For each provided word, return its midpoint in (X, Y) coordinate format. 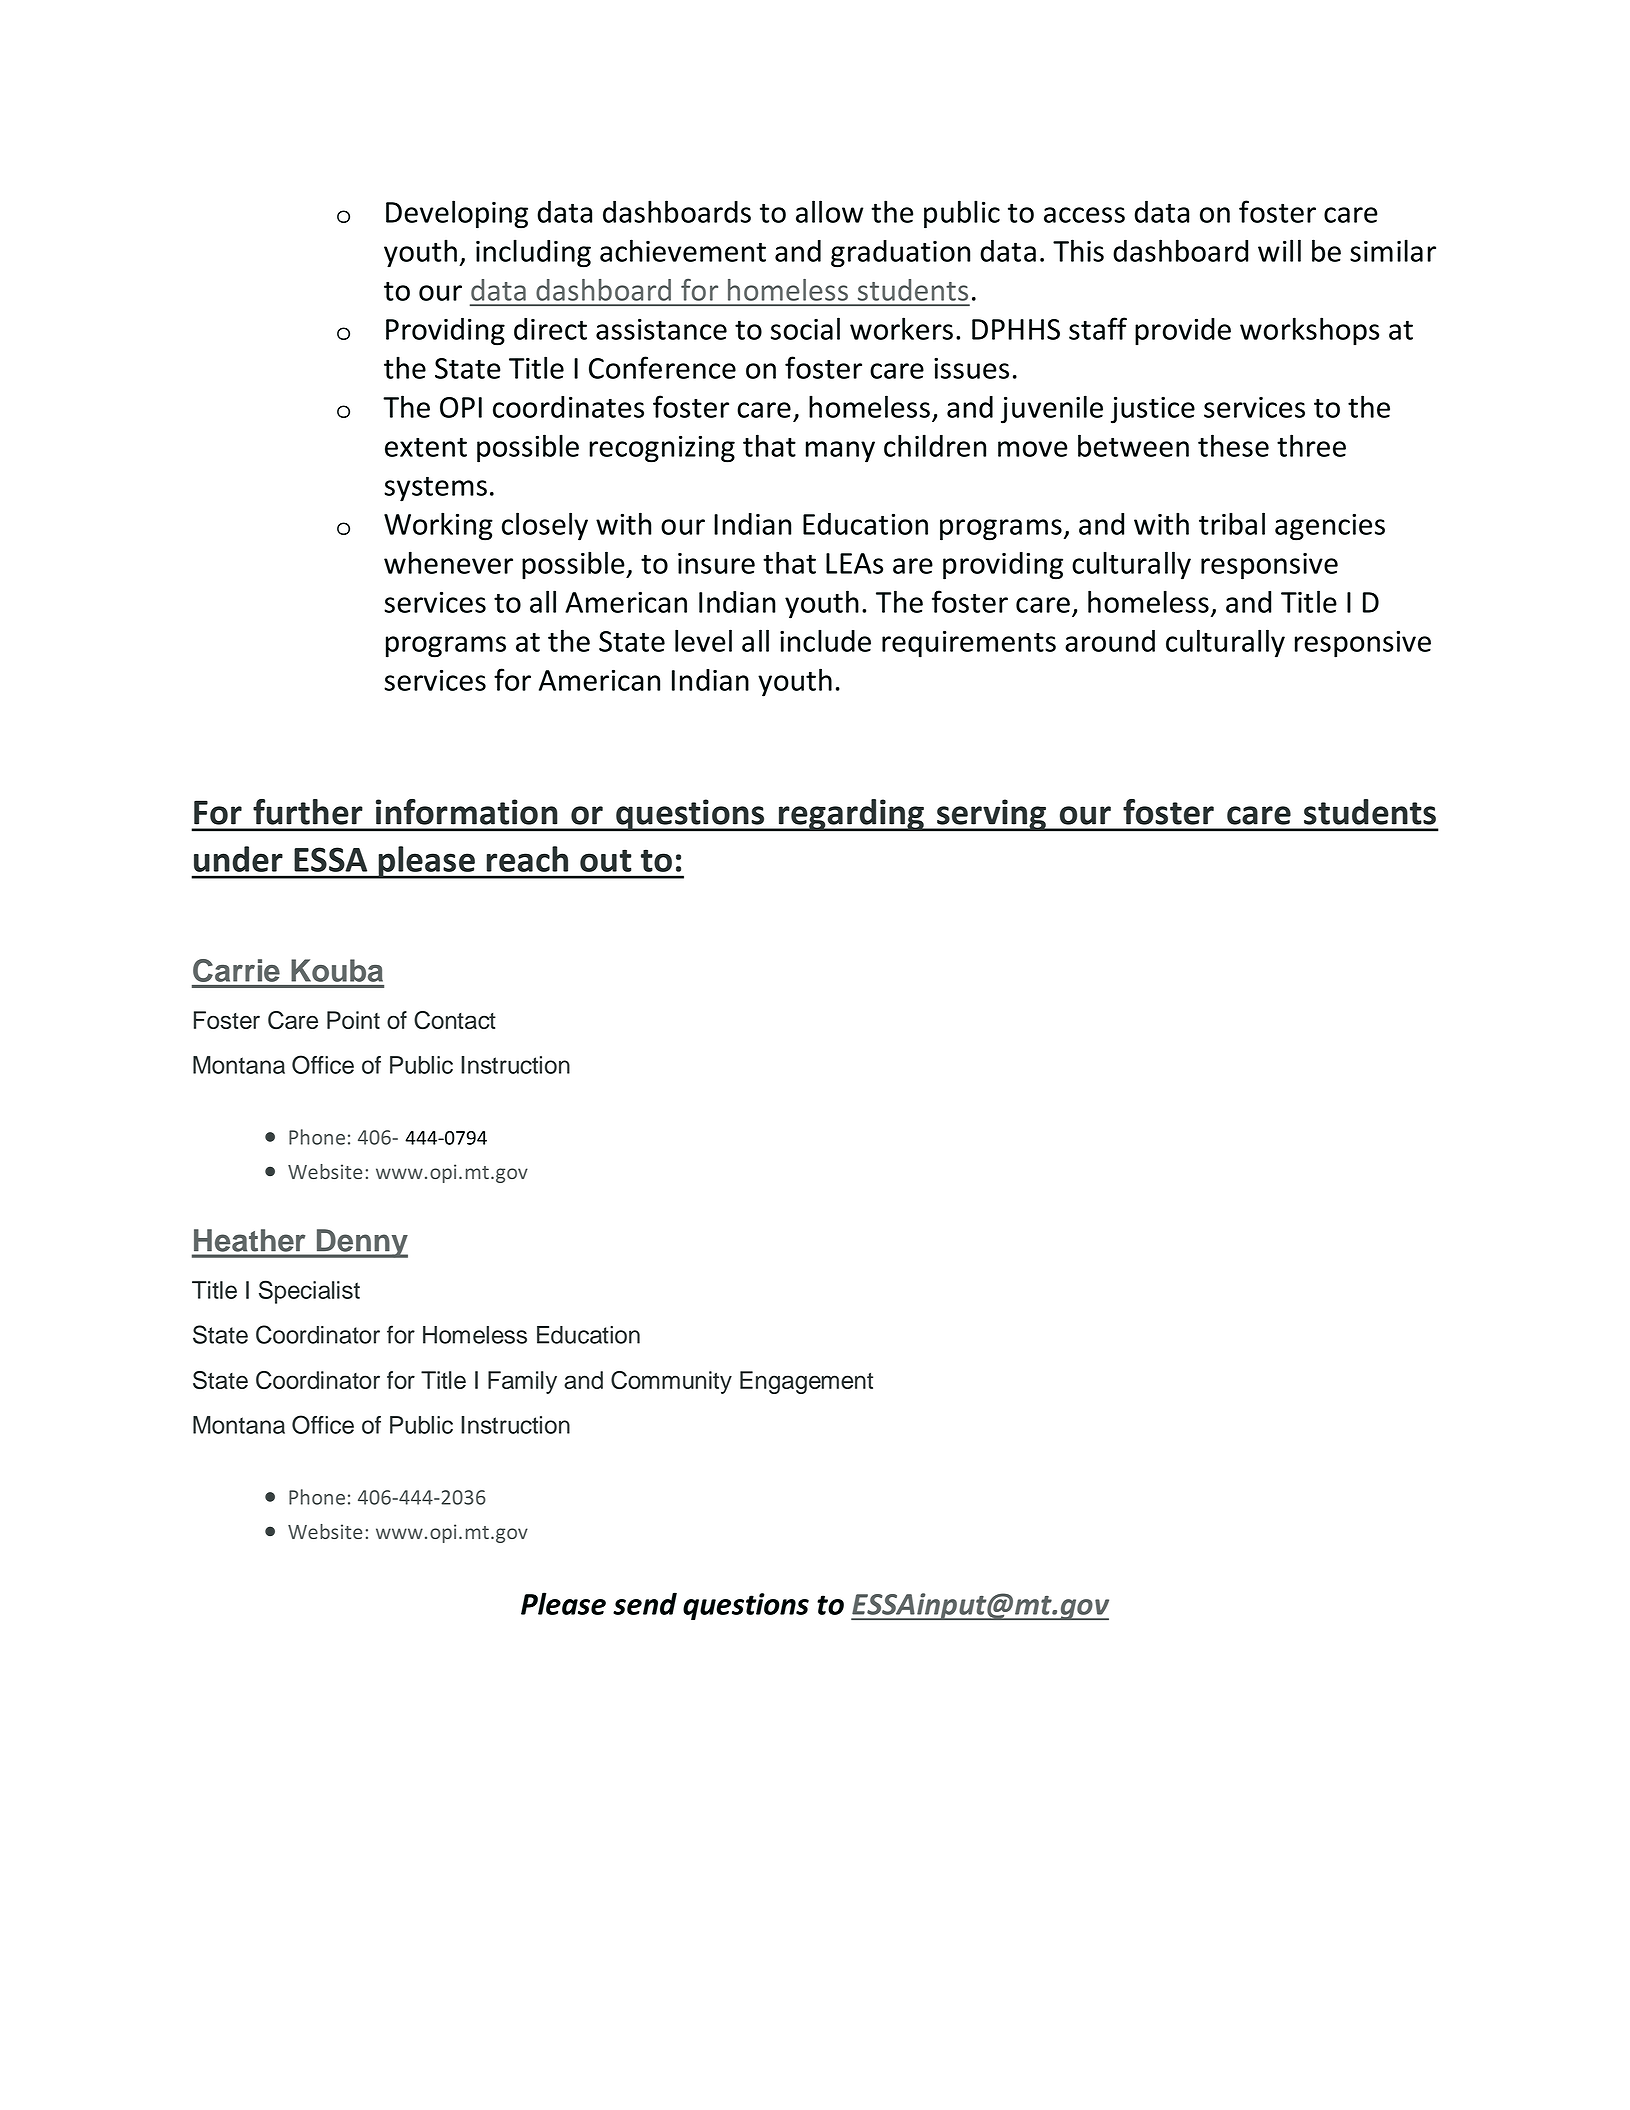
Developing (457, 214)
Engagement (806, 1382)
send (645, 1603)
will (1279, 250)
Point (353, 1020)
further (308, 812)
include (825, 640)
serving (991, 815)
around (1110, 641)
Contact (455, 1020)
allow (830, 211)
